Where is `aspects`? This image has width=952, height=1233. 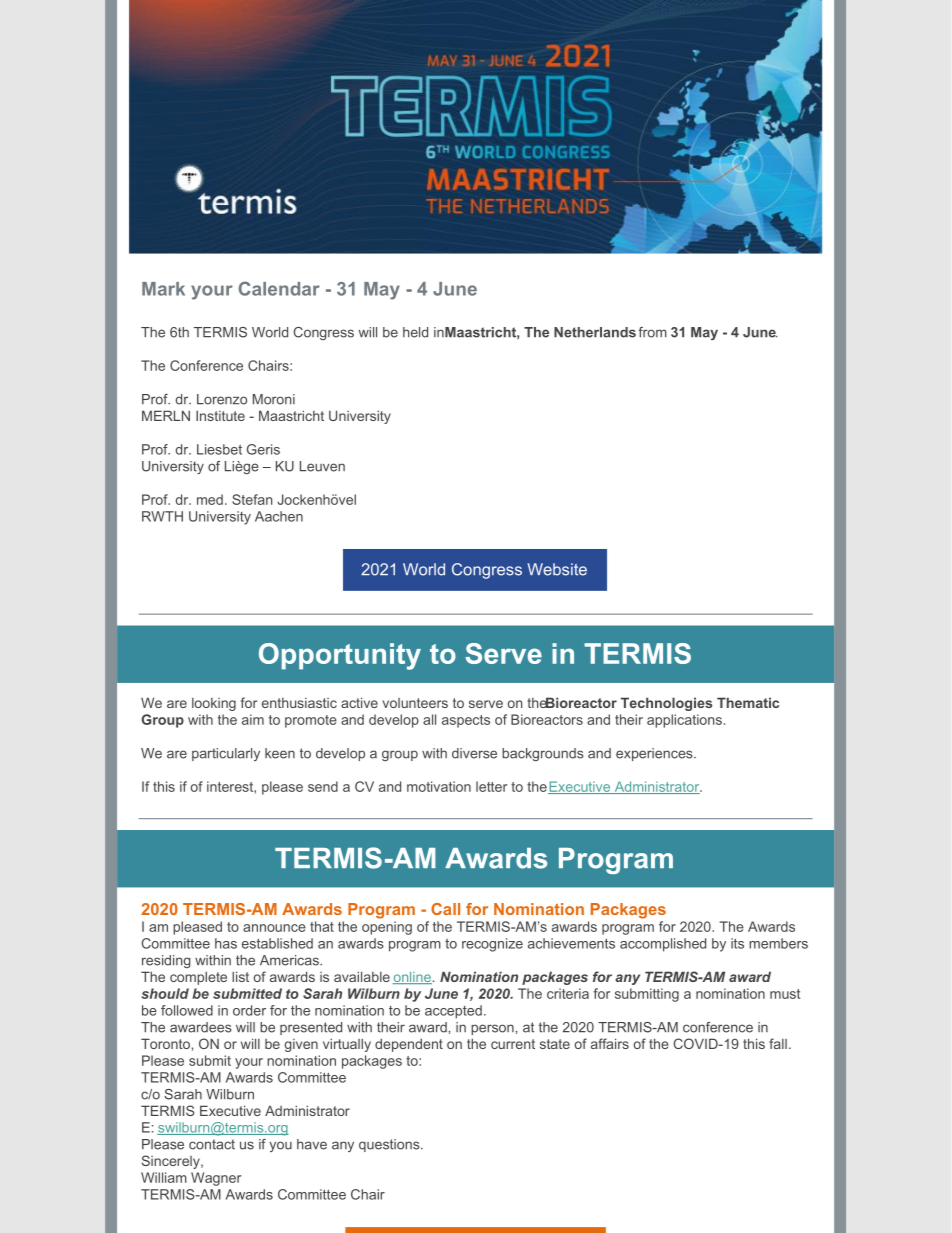
aspects is located at coordinates (466, 721).
